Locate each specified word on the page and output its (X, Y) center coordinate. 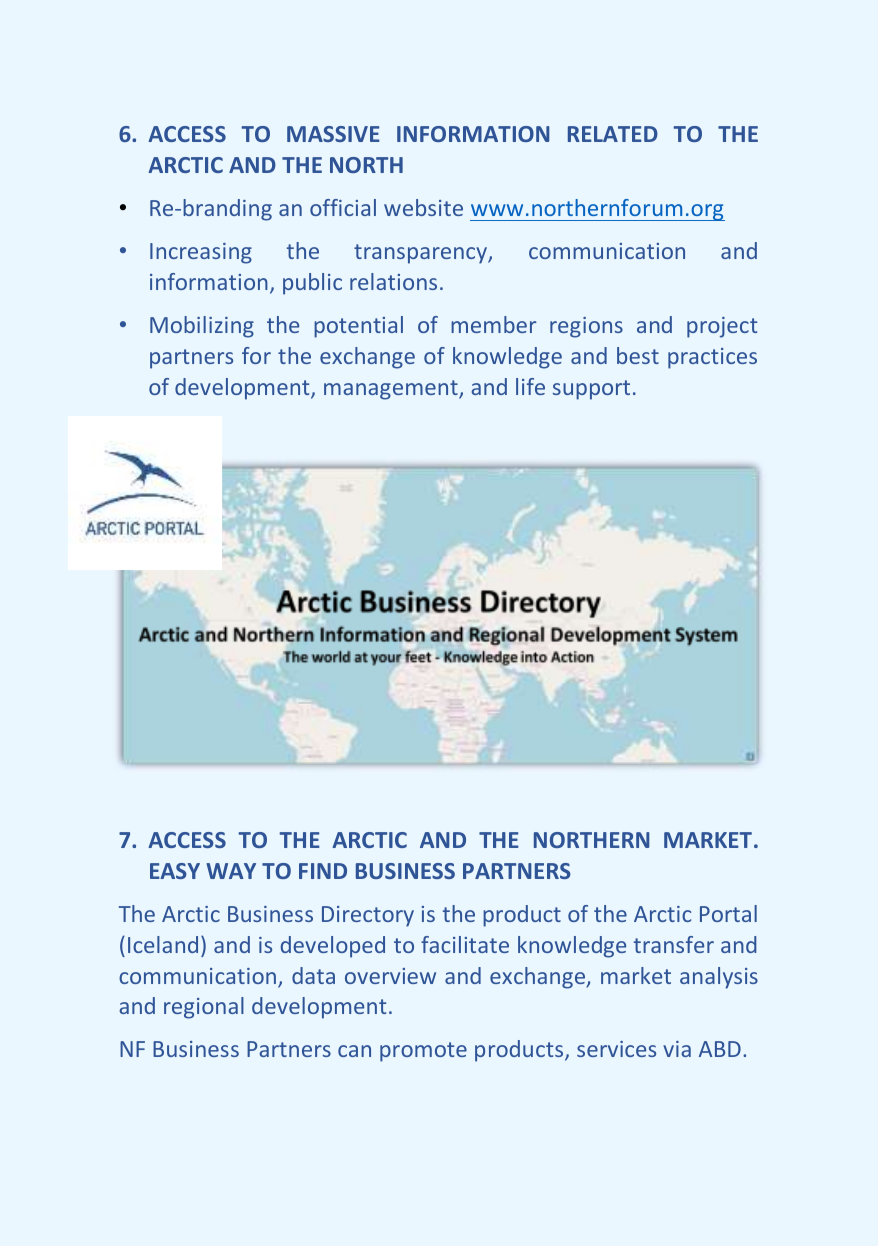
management (392, 390)
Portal (728, 913)
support (591, 390)
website (423, 207)
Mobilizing (202, 327)
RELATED (613, 134)
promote (423, 1052)
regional (204, 1008)
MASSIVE (333, 134)
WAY (231, 871)
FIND (323, 871)
